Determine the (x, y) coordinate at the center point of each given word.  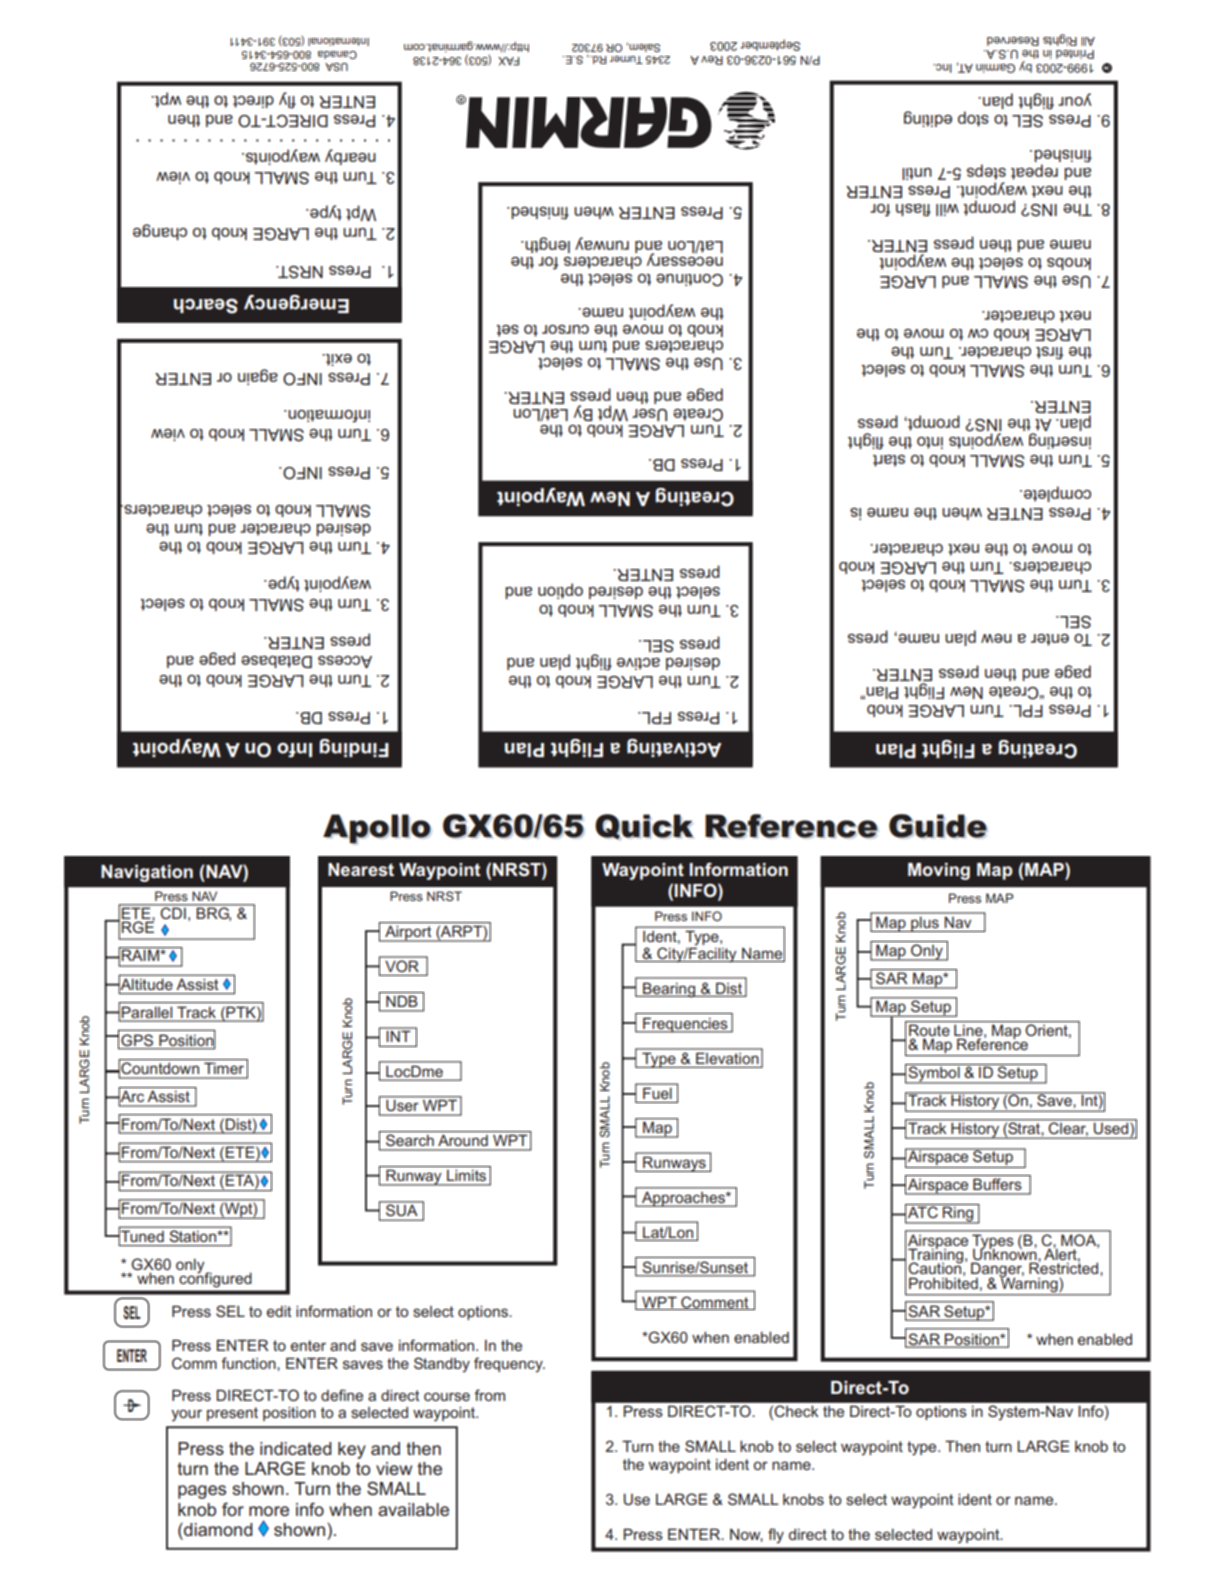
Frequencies (685, 1025)
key (352, 1450)
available (413, 1509)
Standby (442, 1365)
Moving (939, 871)
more (269, 1511)
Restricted (1065, 1267)
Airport (408, 934)
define (342, 1395)
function (249, 1363)
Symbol (934, 1074)
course (447, 1396)
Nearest (361, 869)
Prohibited (943, 1282)
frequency (509, 1365)
